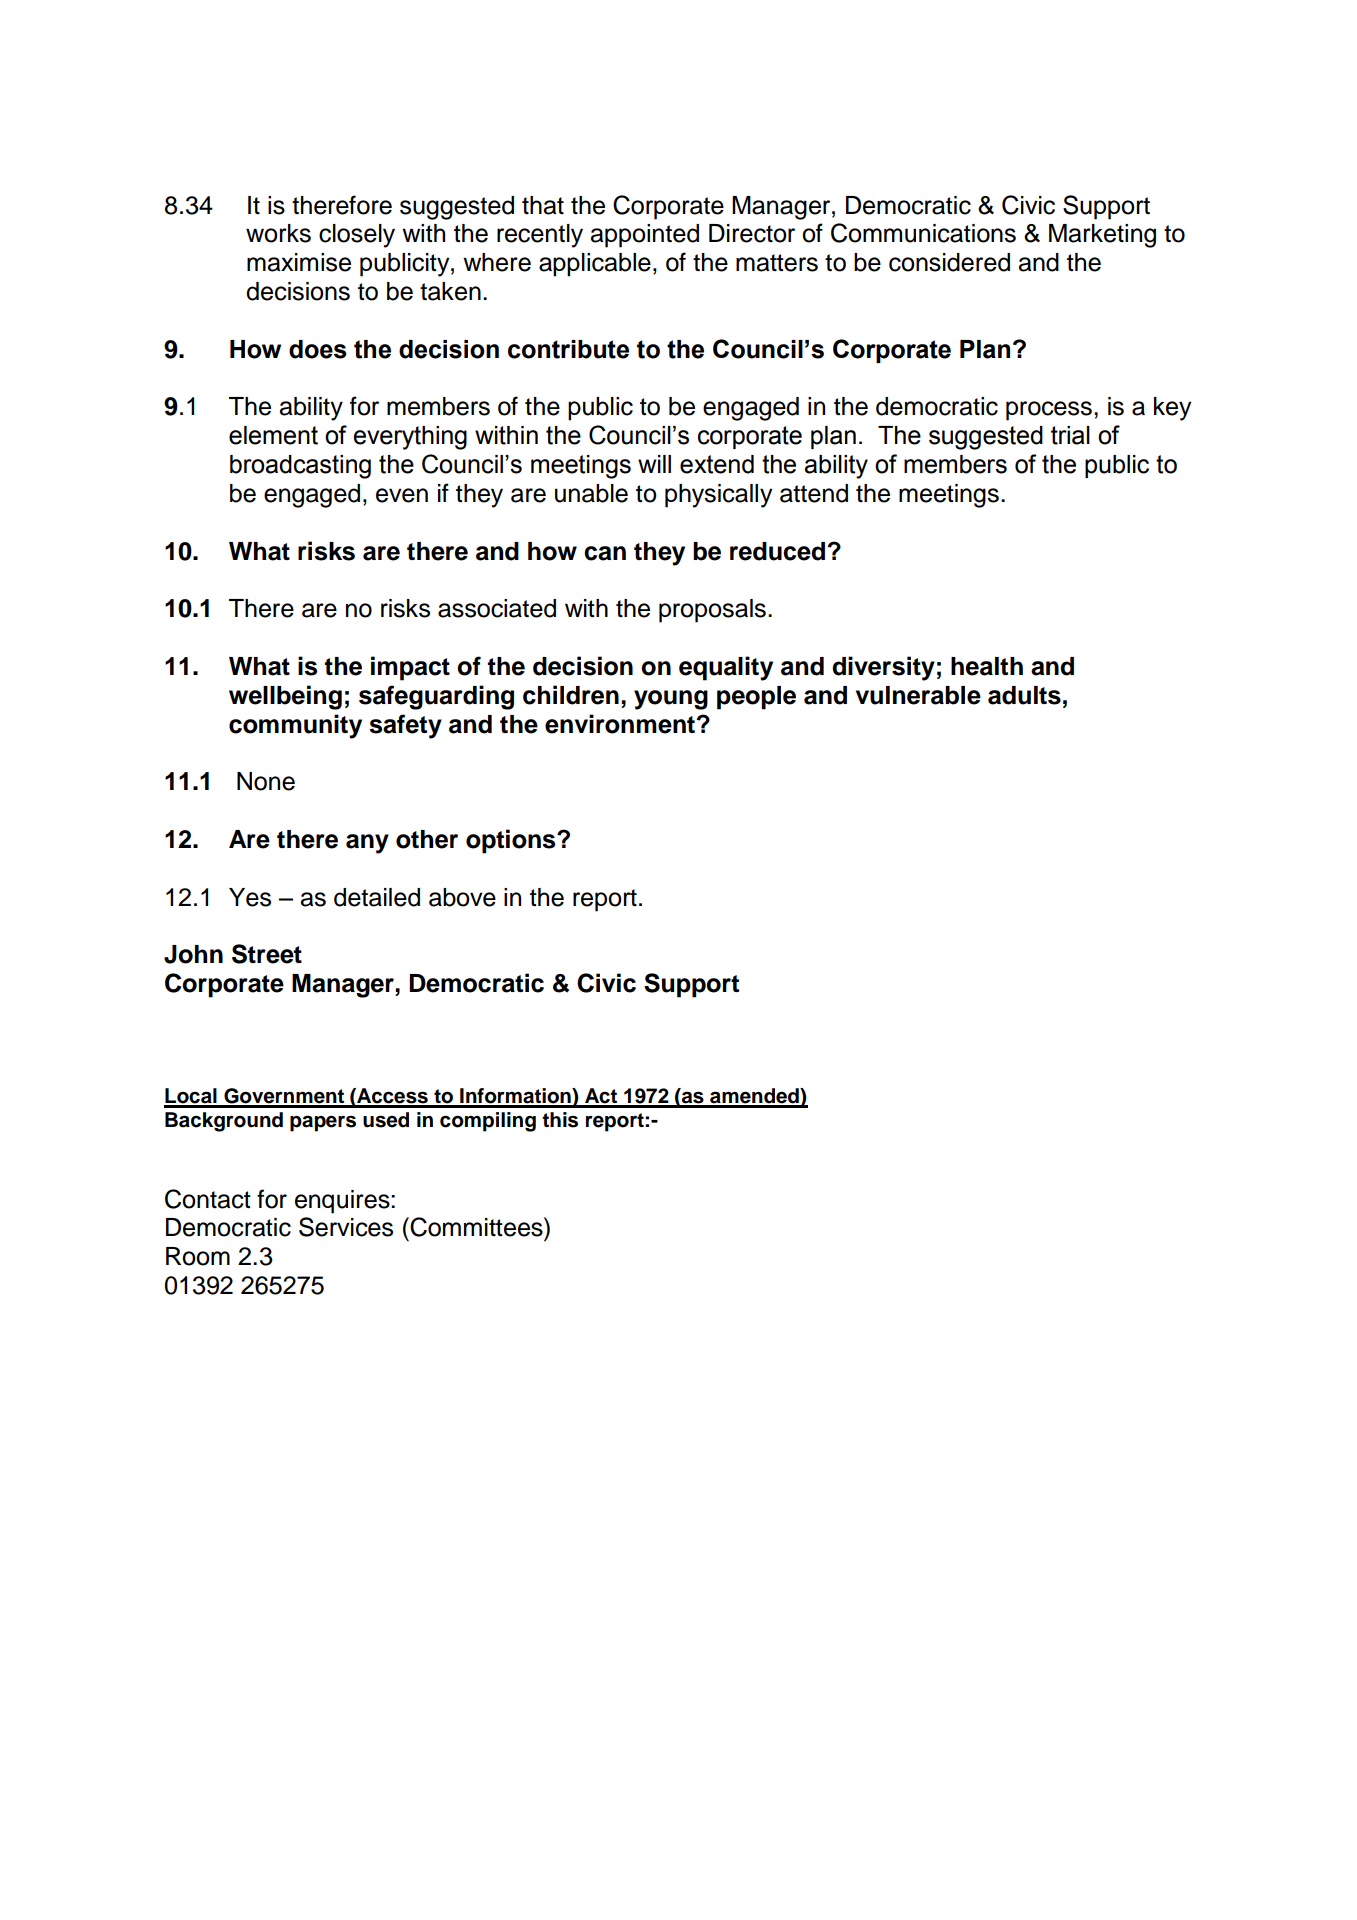 The height and width of the screenshot is (1920, 1357). What do you see at coordinates (1102, 236) in the screenshot?
I see `Marketing` at bounding box center [1102, 236].
